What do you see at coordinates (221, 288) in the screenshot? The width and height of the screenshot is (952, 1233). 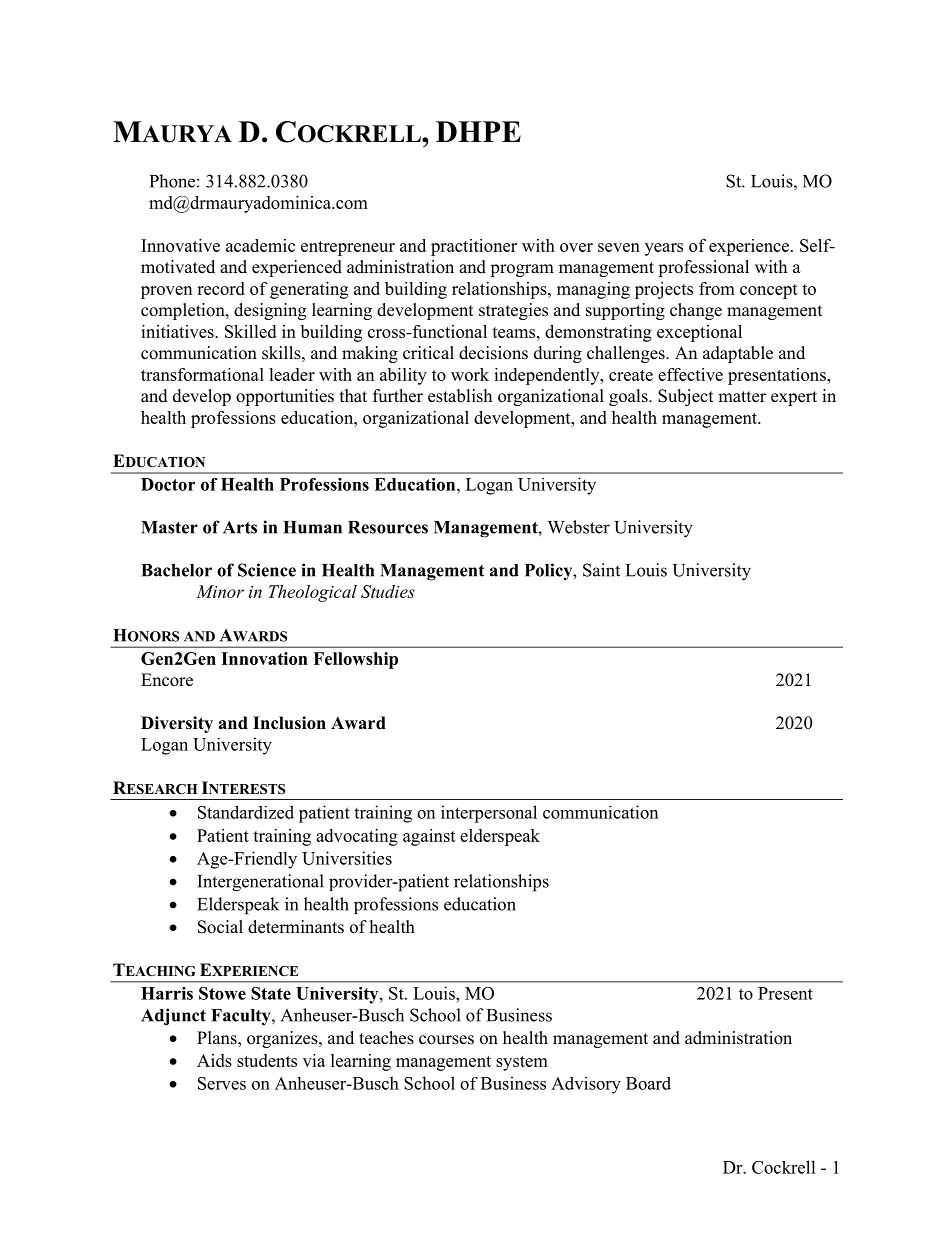 I see `record` at bounding box center [221, 288].
